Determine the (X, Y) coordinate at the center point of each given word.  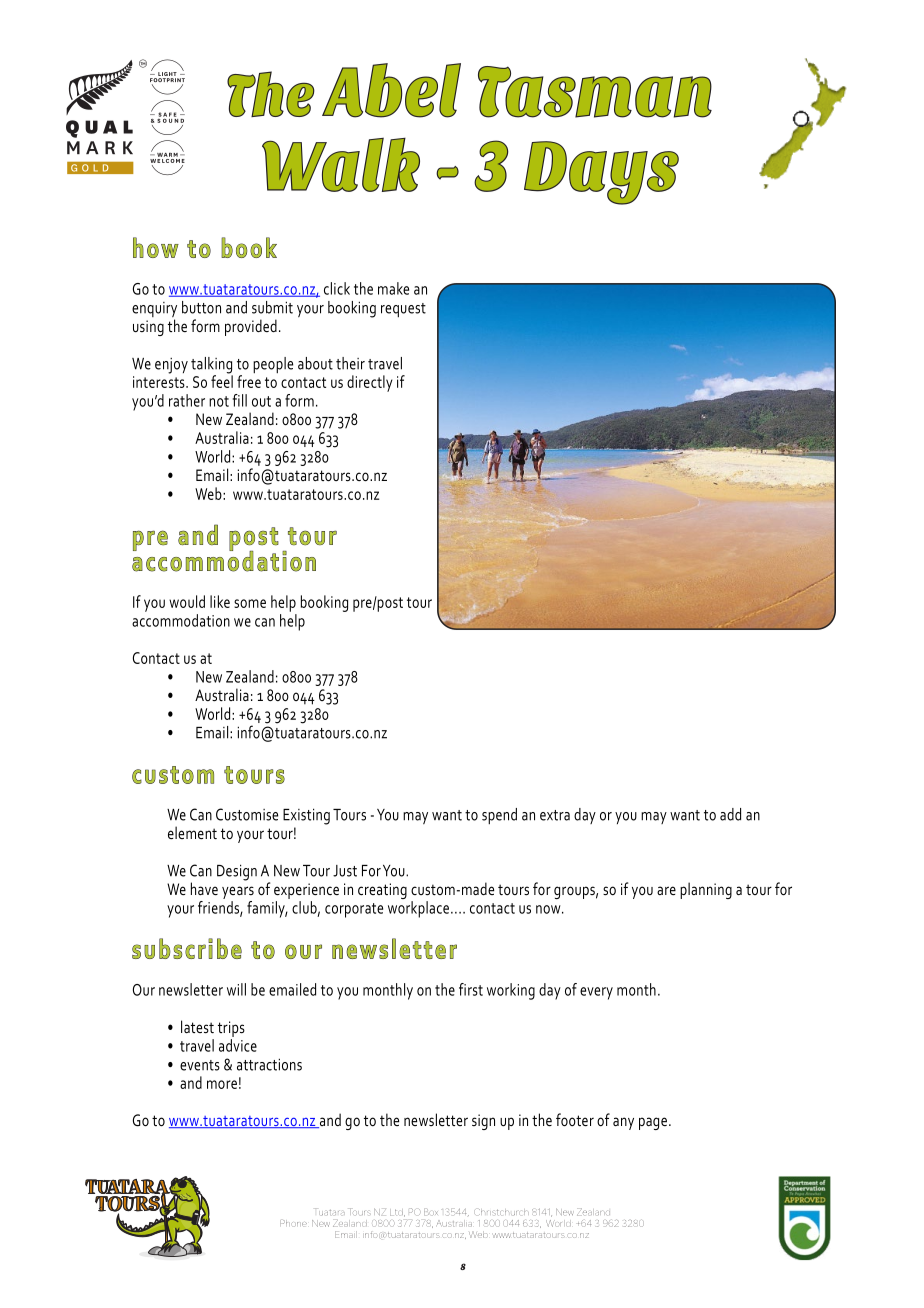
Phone (293, 1223)
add (730, 814)
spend (499, 816)
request (403, 310)
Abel (391, 90)
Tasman (595, 92)
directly (370, 383)
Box (431, 1212)
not (219, 401)
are (666, 890)
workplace (418, 909)
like (220, 601)
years (238, 892)
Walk (341, 165)
